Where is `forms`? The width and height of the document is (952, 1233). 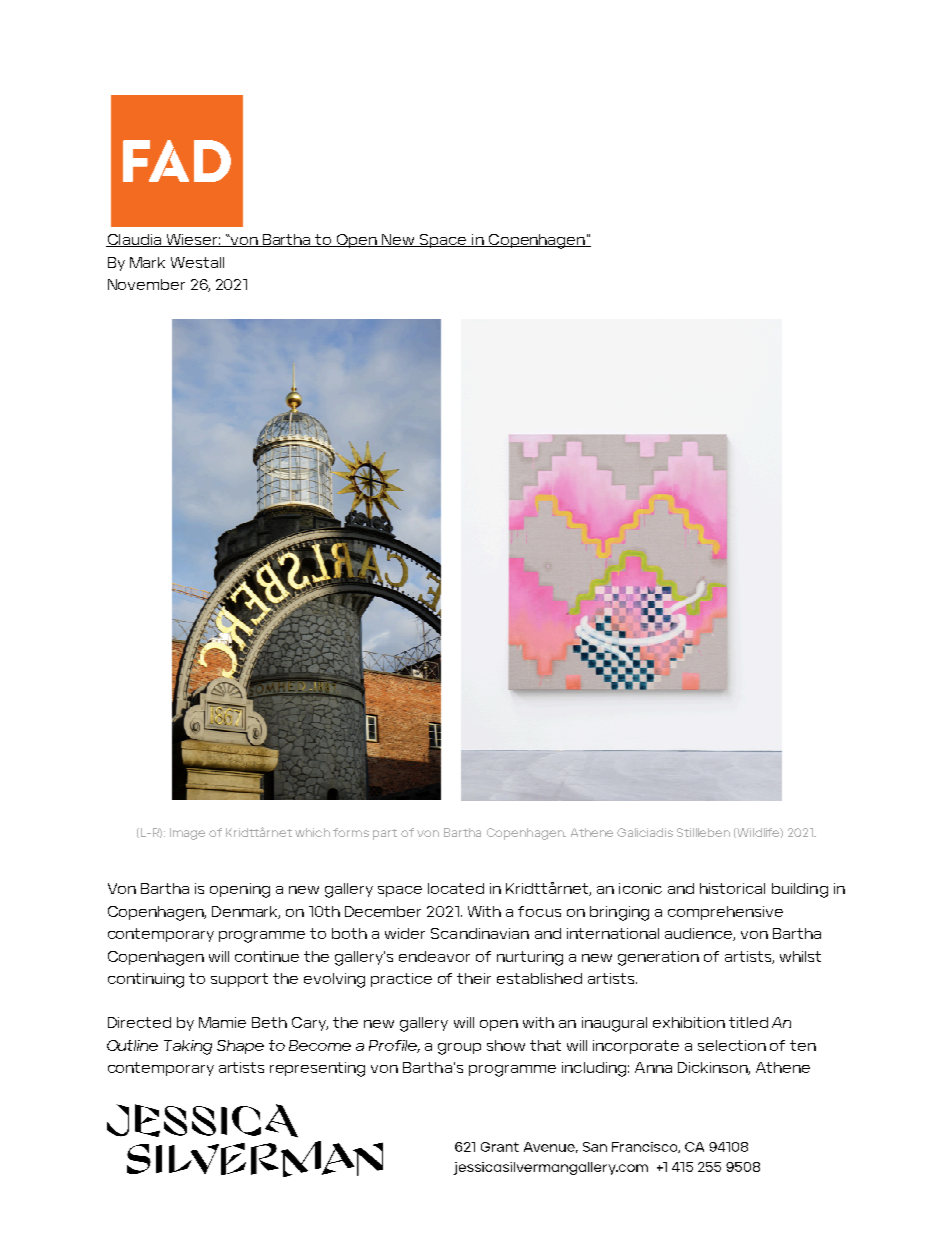 forms is located at coordinates (351, 832).
